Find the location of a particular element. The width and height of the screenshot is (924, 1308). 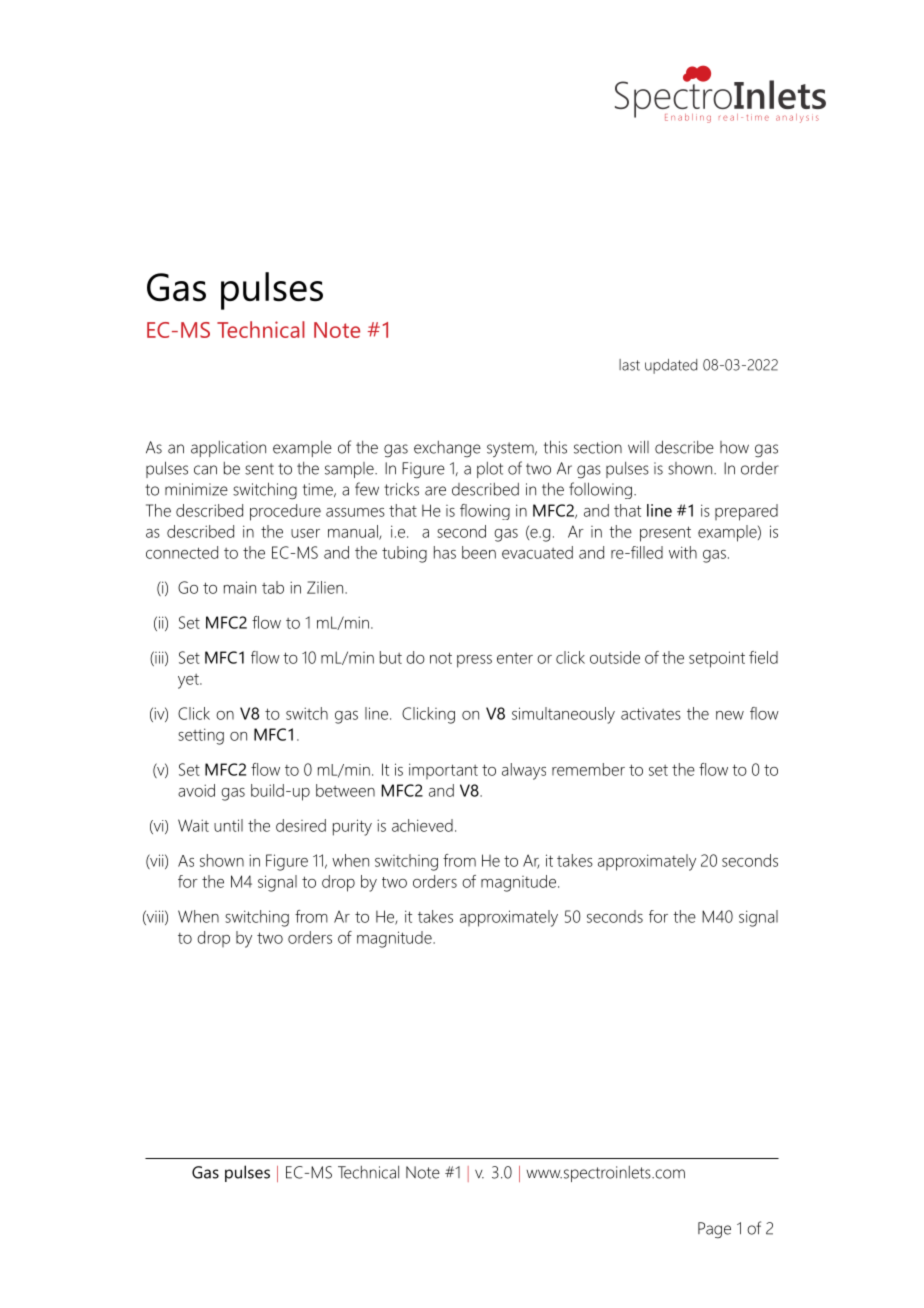

analysis is located at coordinates (797, 118).
